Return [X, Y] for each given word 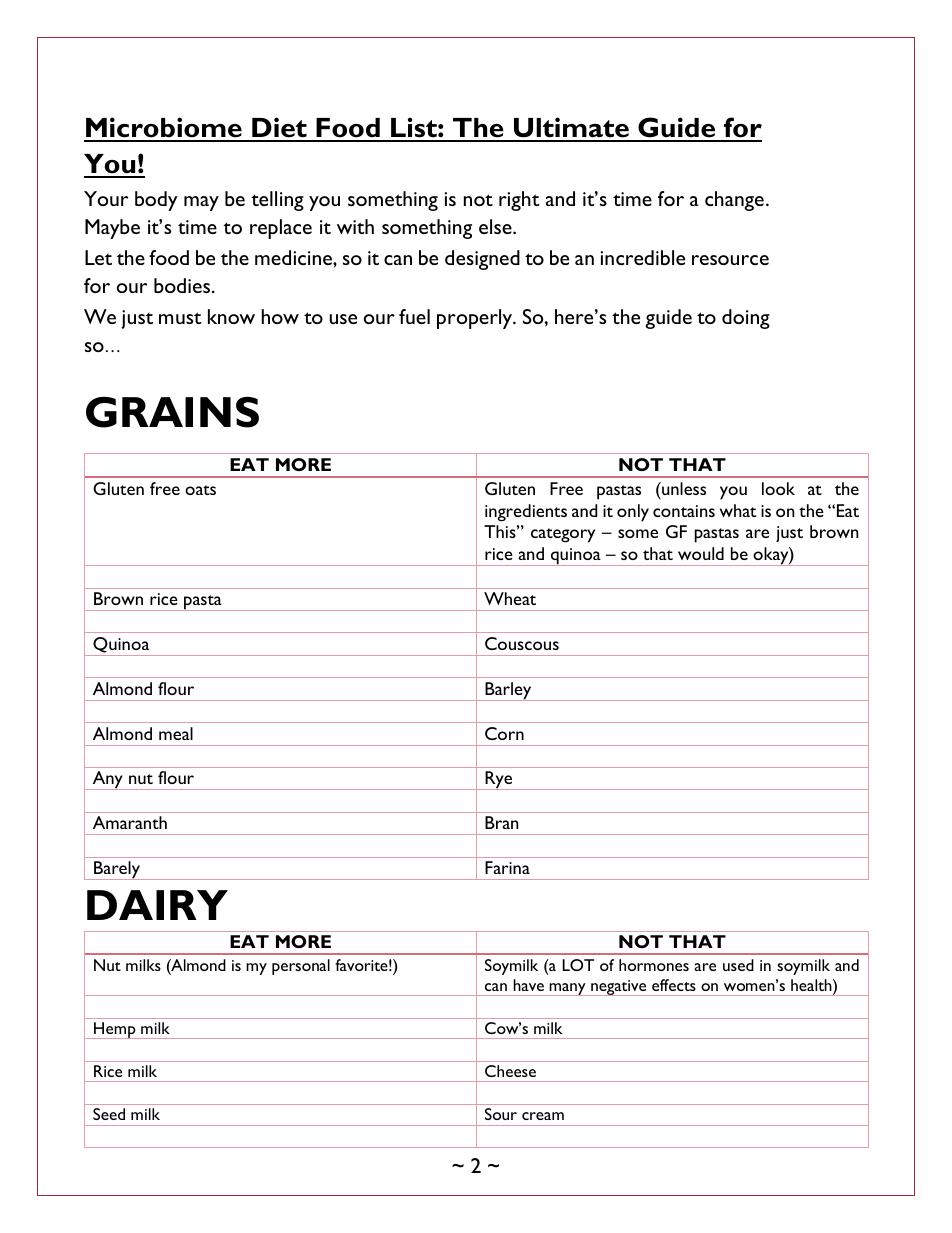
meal [176, 733]
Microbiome [164, 129]
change [734, 201]
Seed [109, 1114]
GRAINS [172, 412]
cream [543, 1116]
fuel [414, 316]
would [701, 553]
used [738, 965]
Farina [507, 867]
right [519, 201]
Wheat [510, 598]
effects [674, 985]
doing [746, 319]
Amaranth [130, 822]
